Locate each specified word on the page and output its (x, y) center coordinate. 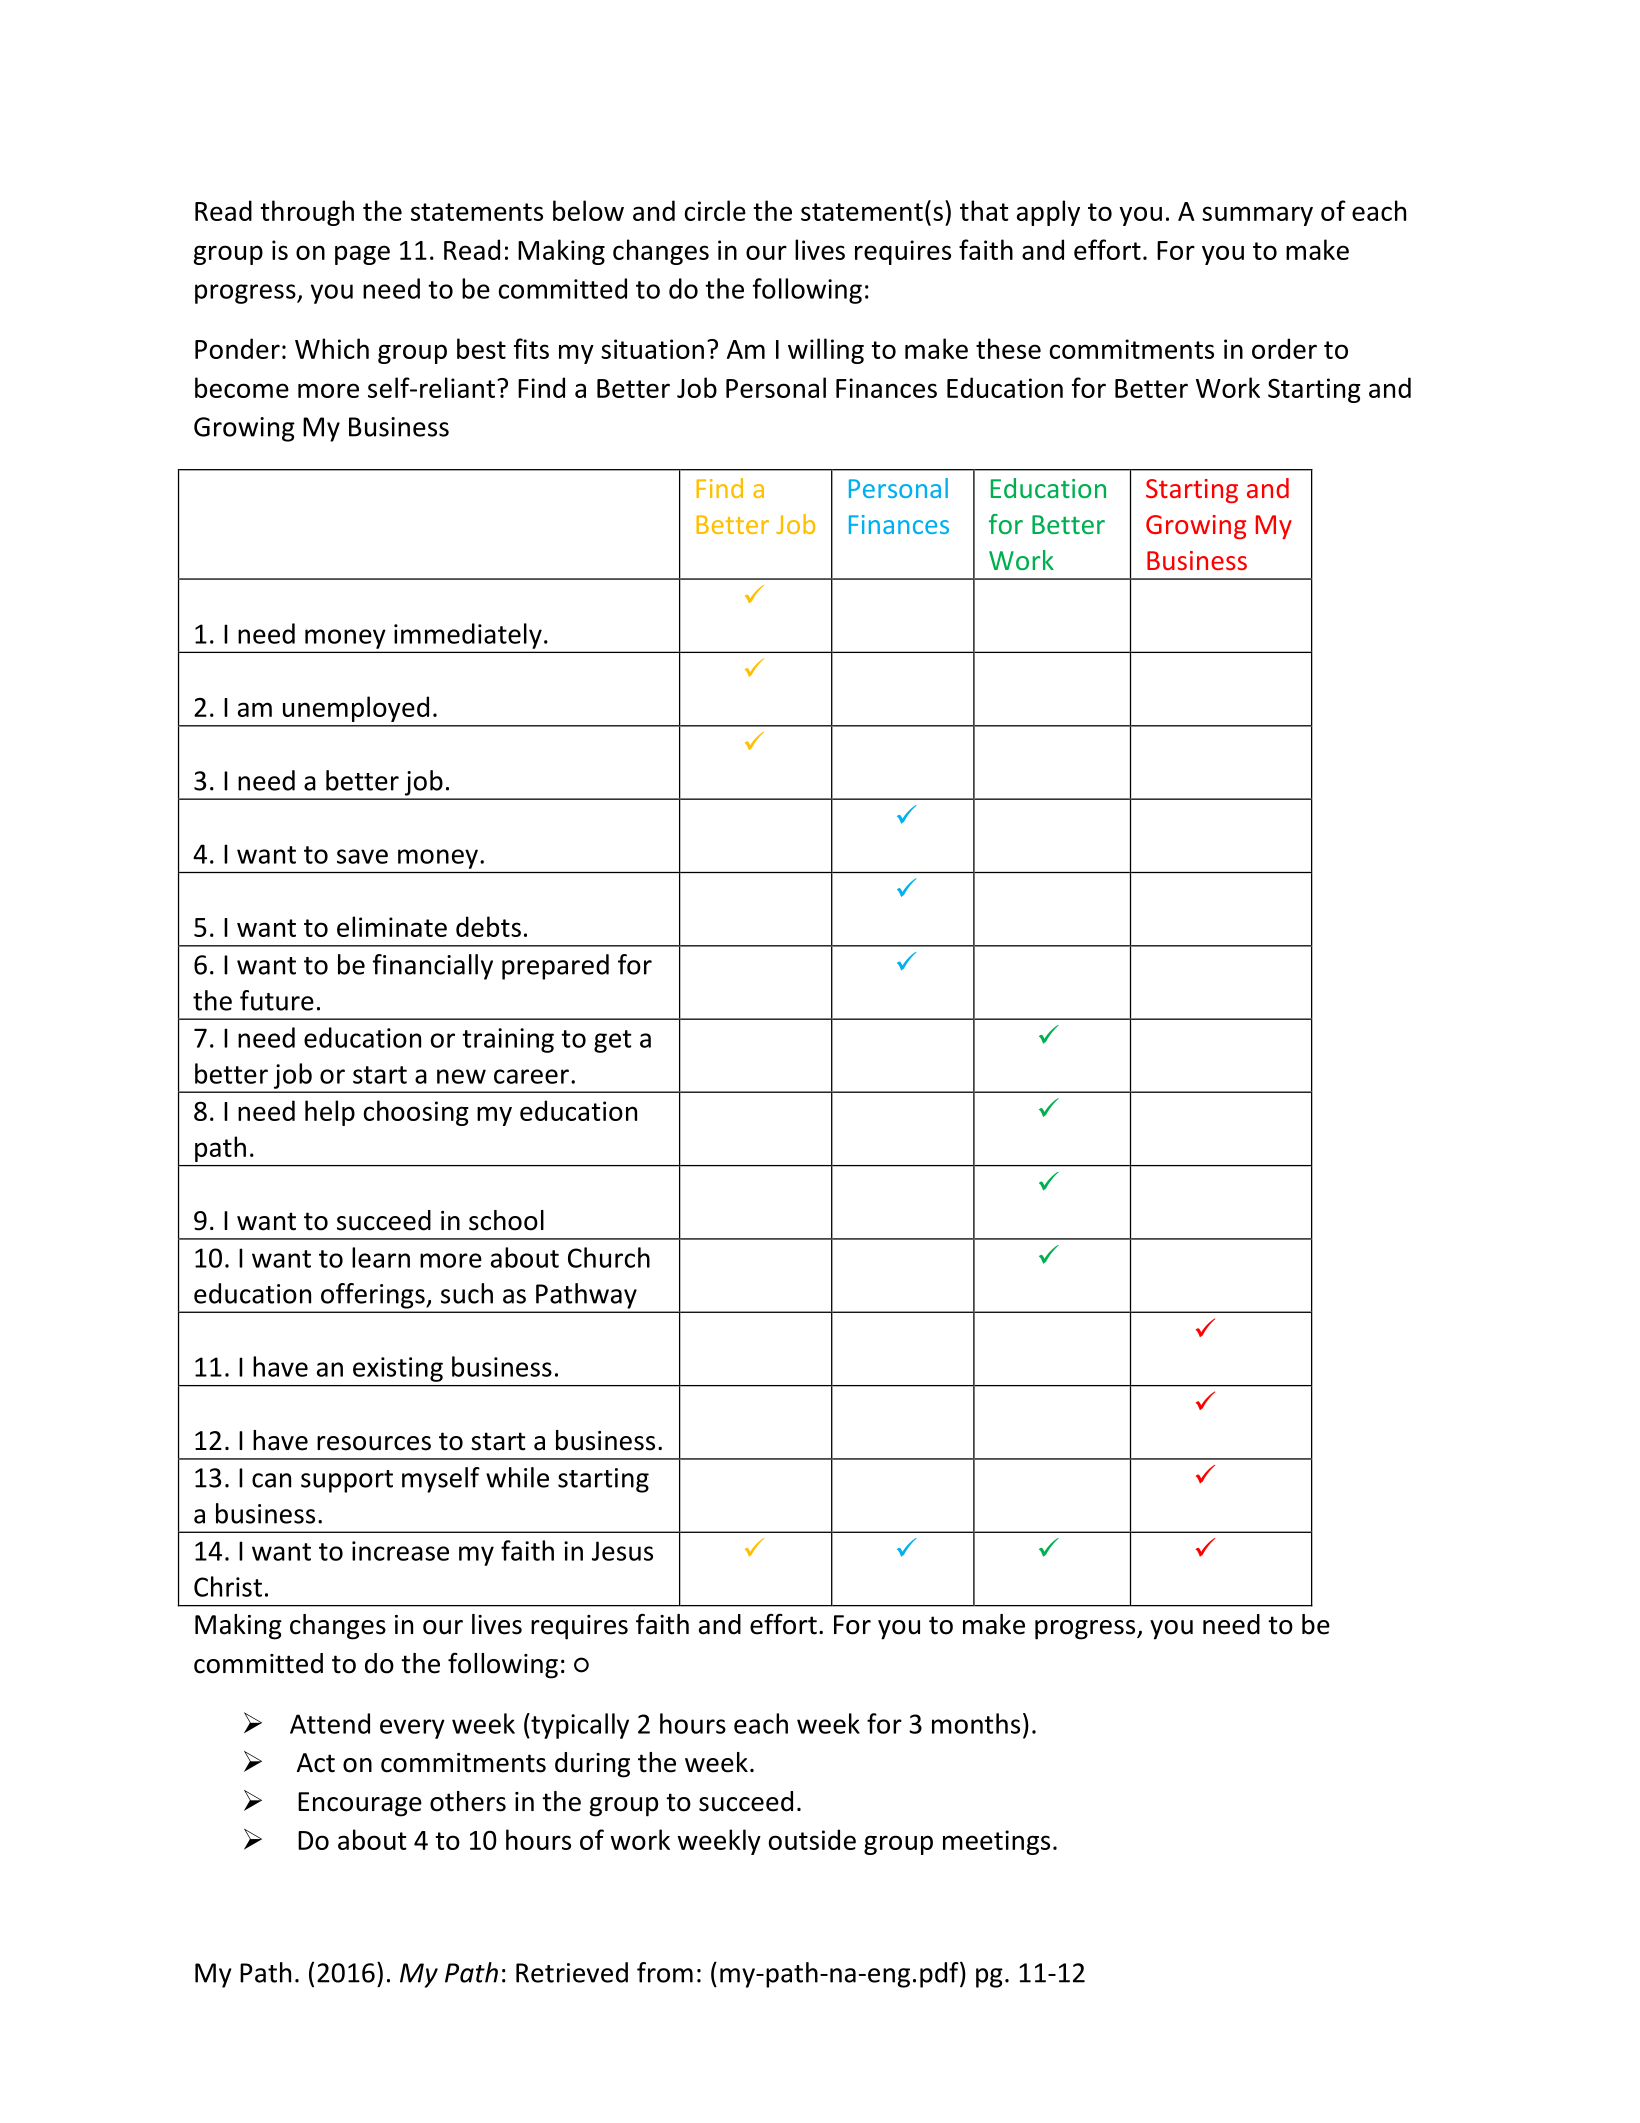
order (1284, 348)
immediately (468, 636)
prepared (555, 967)
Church (609, 1257)
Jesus (622, 1551)
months (976, 1723)
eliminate (392, 926)
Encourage (360, 1804)
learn (381, 1257)
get (612, 1041)
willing (826, 351)
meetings (996, 1842)
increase (400, 1551)
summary (1257, 216)
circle (715, 210)
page (362, 255)
